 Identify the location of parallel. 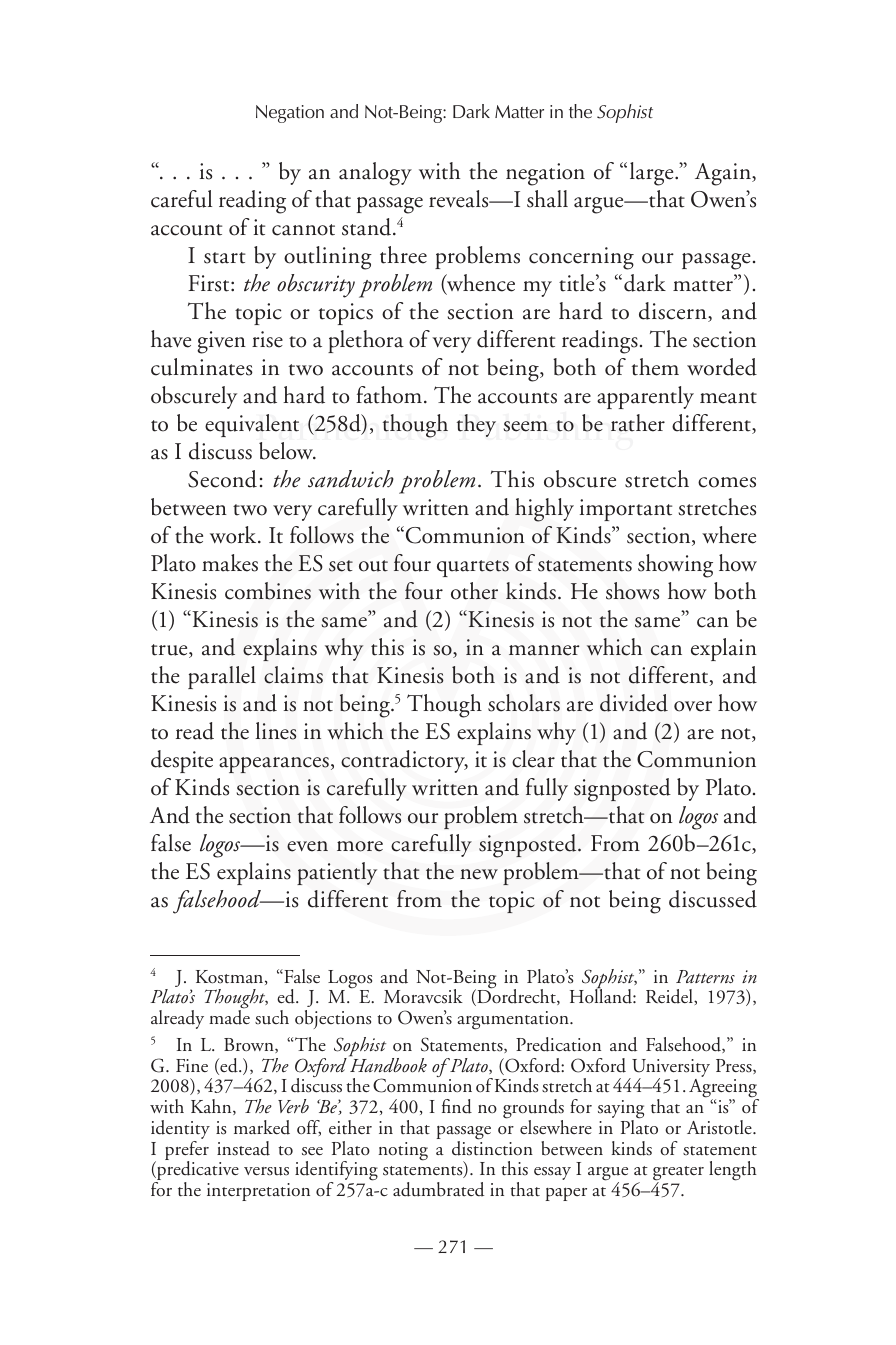
(222, 677).
